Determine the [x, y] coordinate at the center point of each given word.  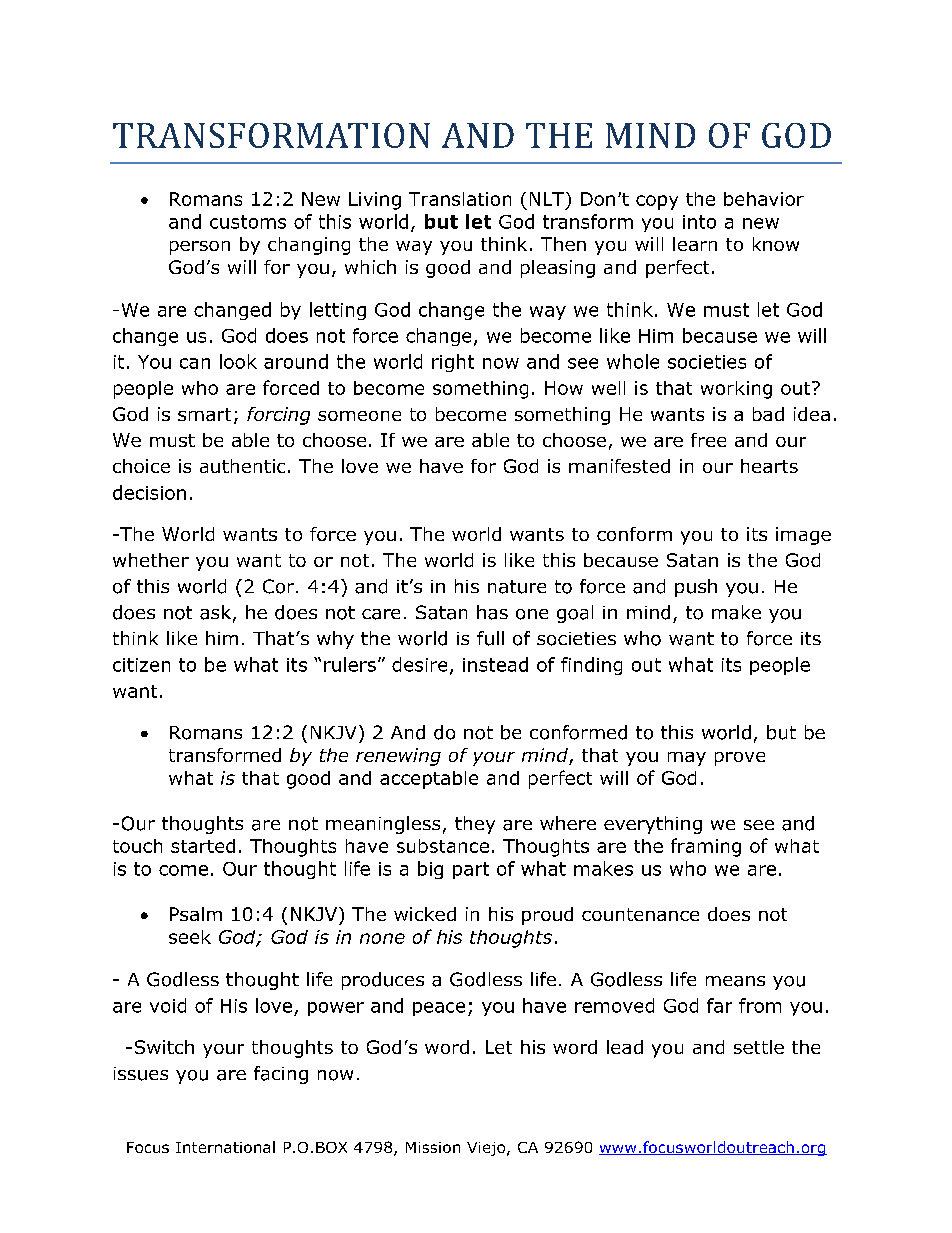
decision [149, 492]
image [803, 536]
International [225, 1147]
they [475, 825]
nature [517, 587]
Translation [460, 199]
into [699, 222]
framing [706, 847]
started [203, 846]
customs [248, 222]
